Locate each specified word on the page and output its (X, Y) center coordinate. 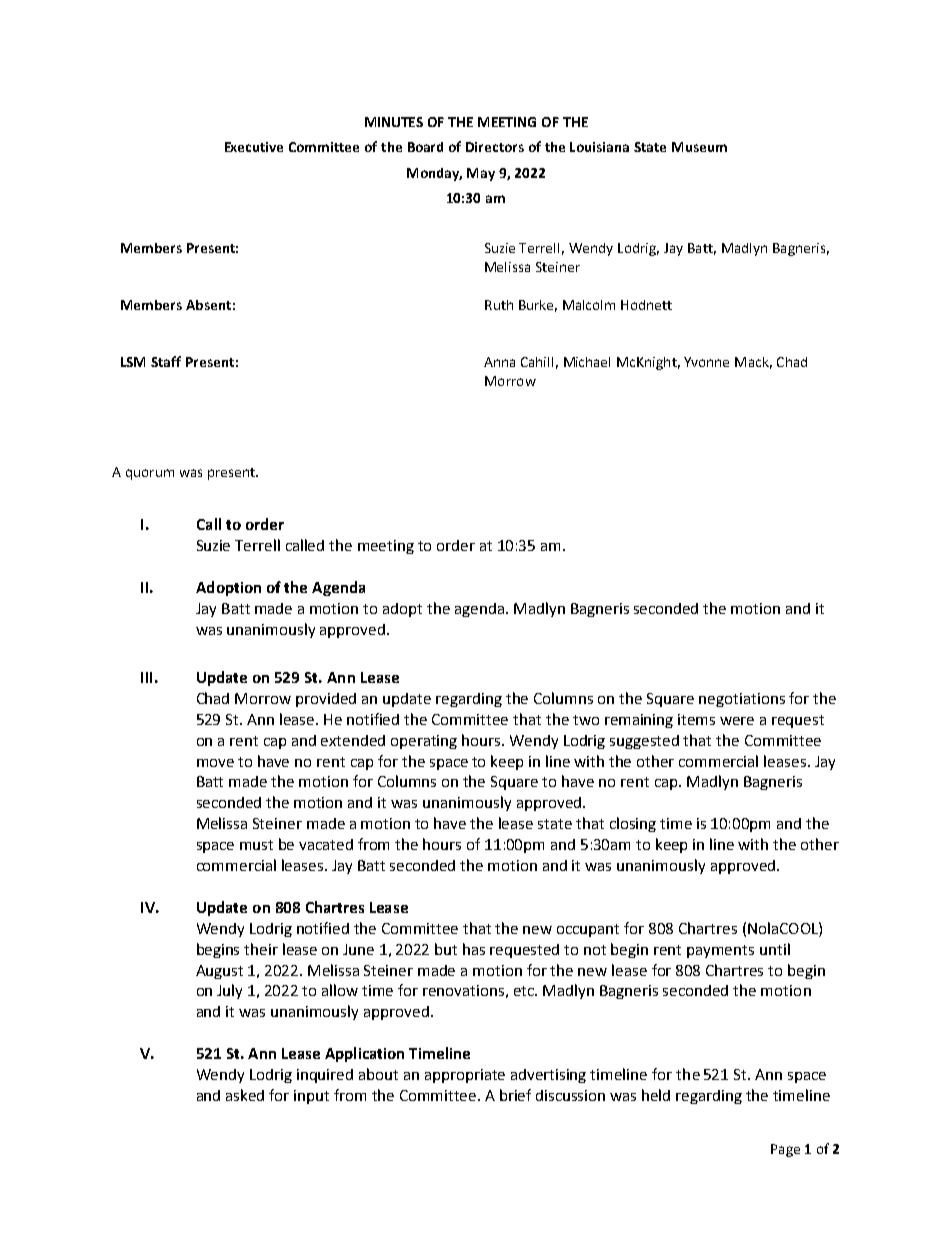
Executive (254, 147)
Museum (699, 147)
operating (424, 742)
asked (245, 1095)
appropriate (465, 1076)
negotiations (742, 700)
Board (425, 147)
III (146, 677)
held (656, 1095)
